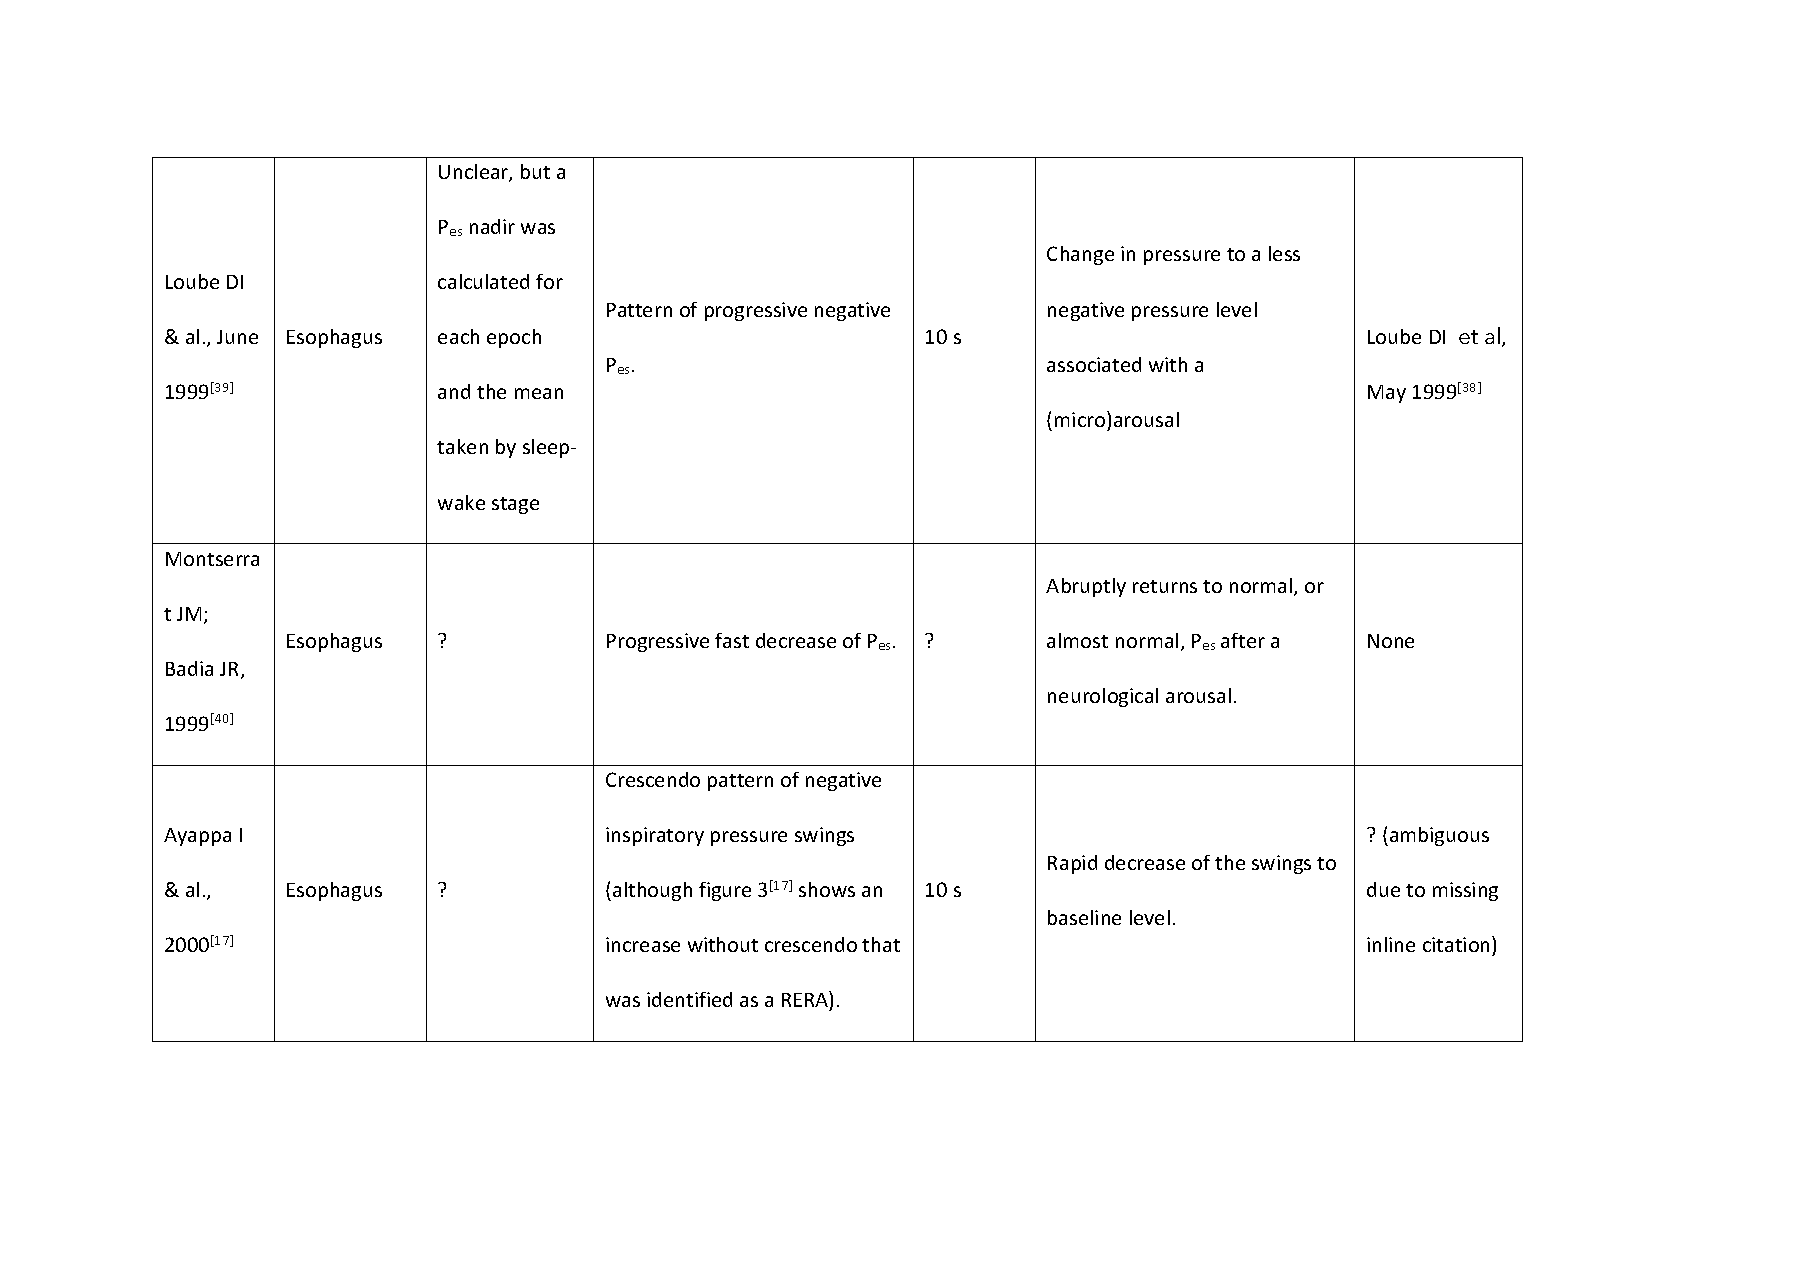  I want to click on nadir, so click(492, 226).
